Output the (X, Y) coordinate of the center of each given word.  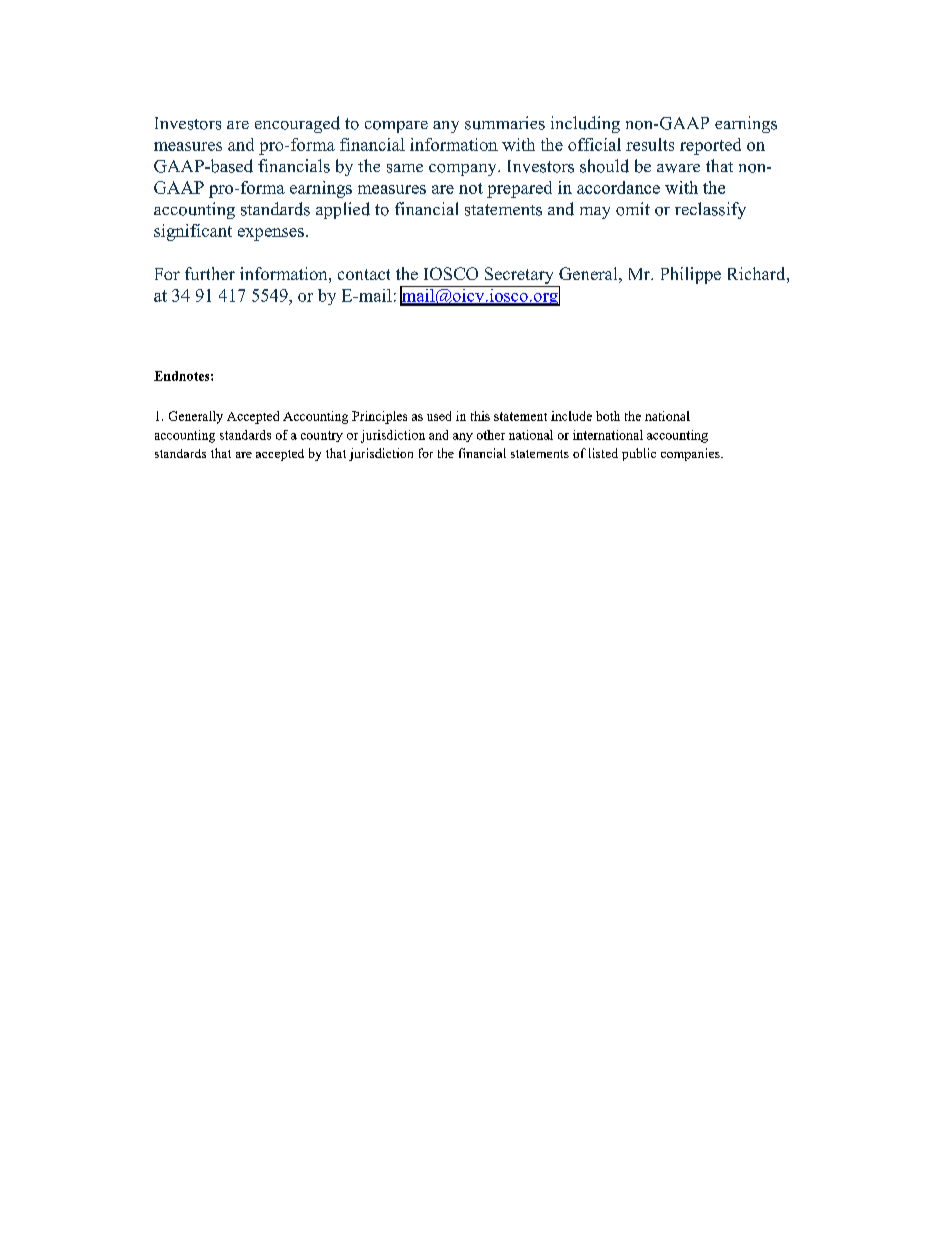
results (650, 144)
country (322, 436)
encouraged (297, 124)
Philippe (691, 275)
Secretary (519, 275)
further (210, 273)
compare (396, 127)
